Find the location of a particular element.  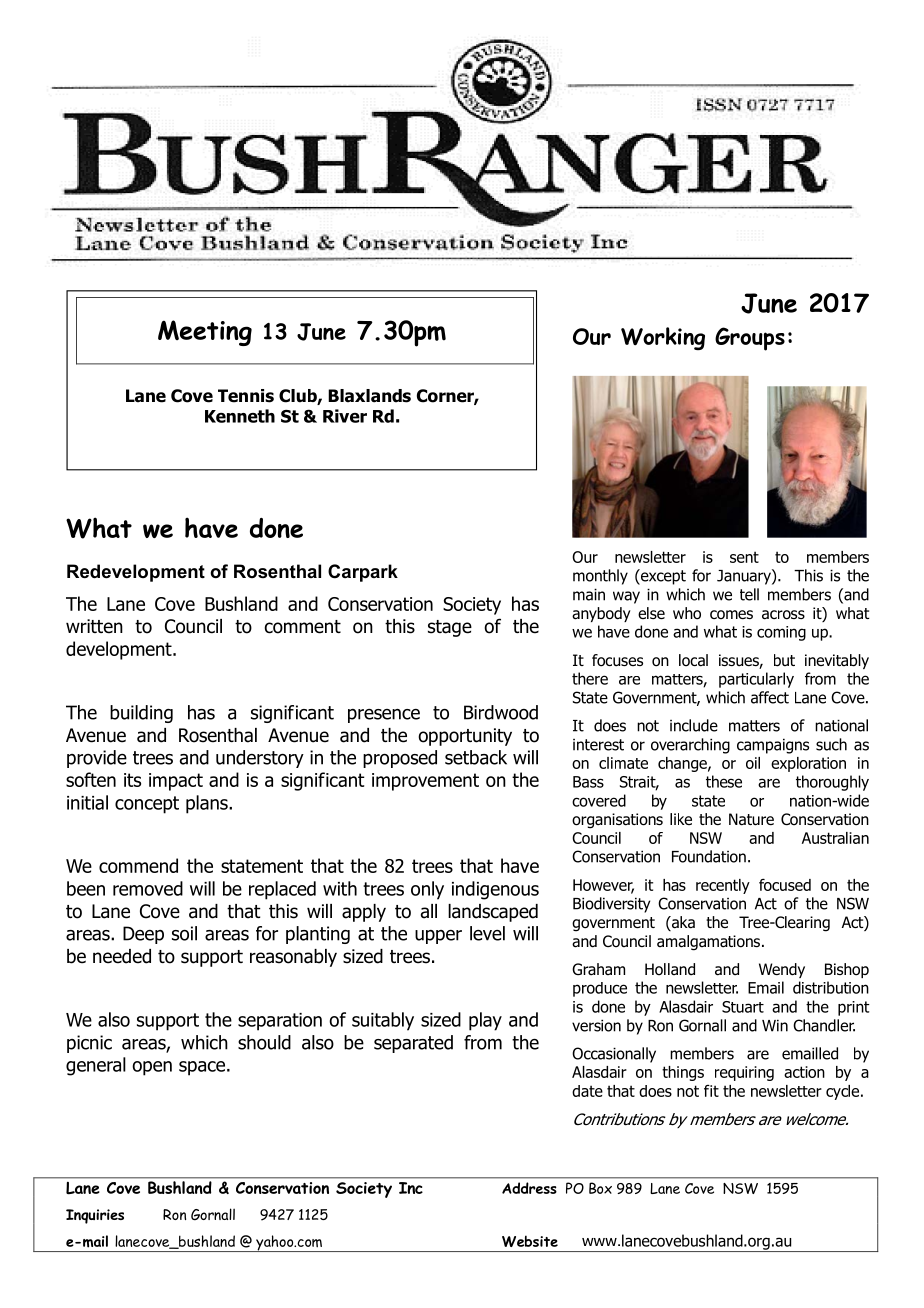

written is located at coordinates (94, 626).
